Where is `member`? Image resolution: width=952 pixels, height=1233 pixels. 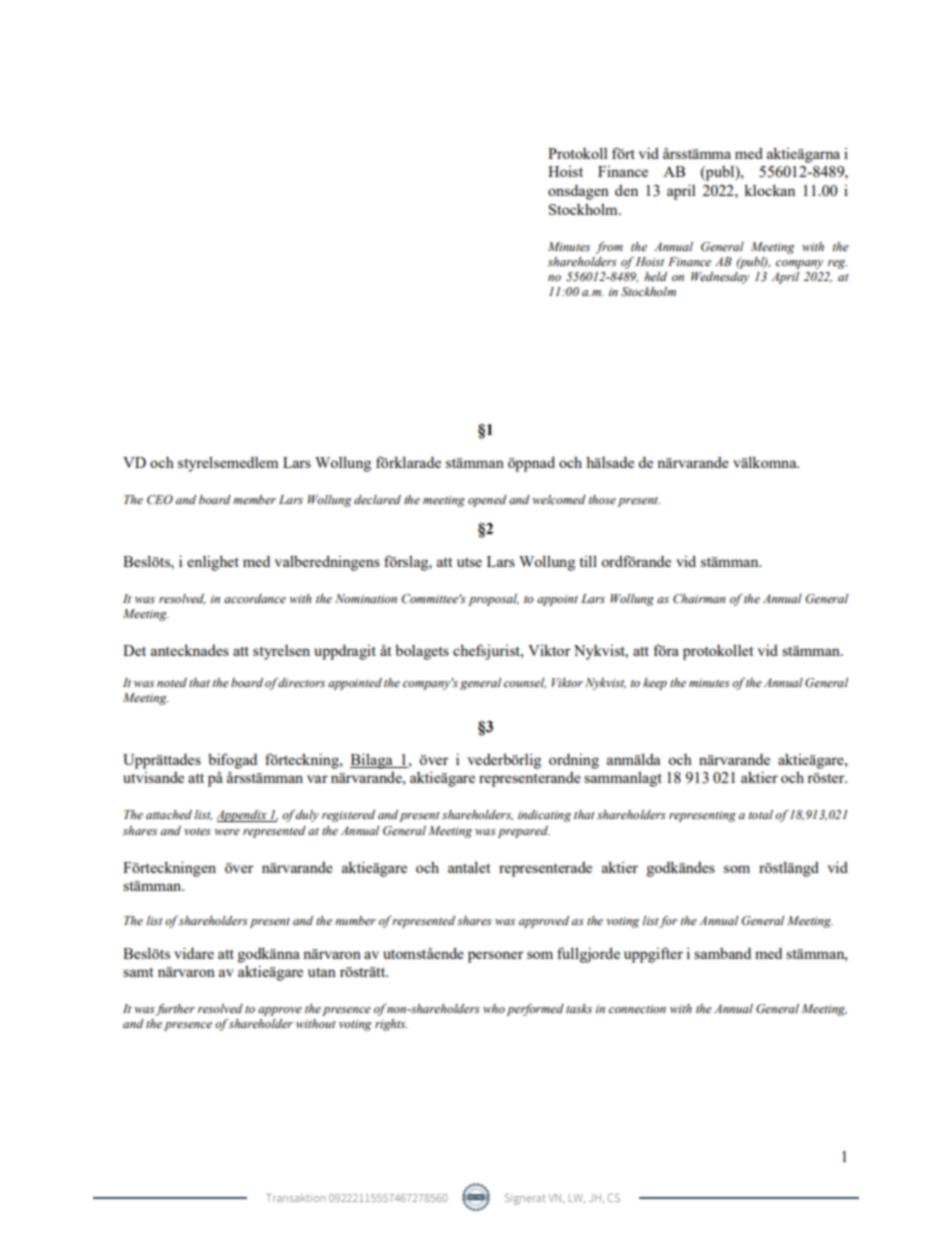 member is located at coordinates (254, 499).
